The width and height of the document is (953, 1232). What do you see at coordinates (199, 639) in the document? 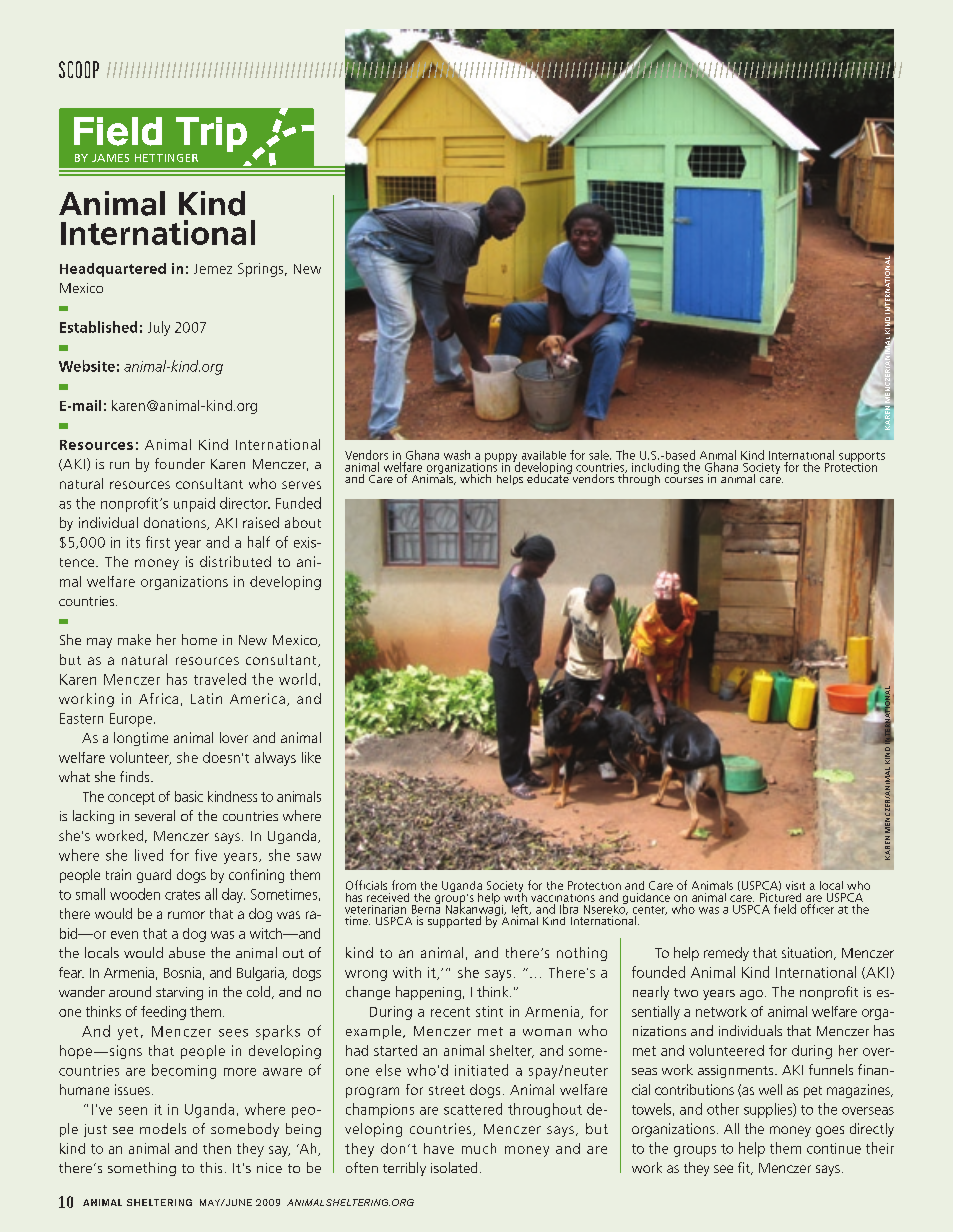
I see `home` at bounding box center [199, 639].
